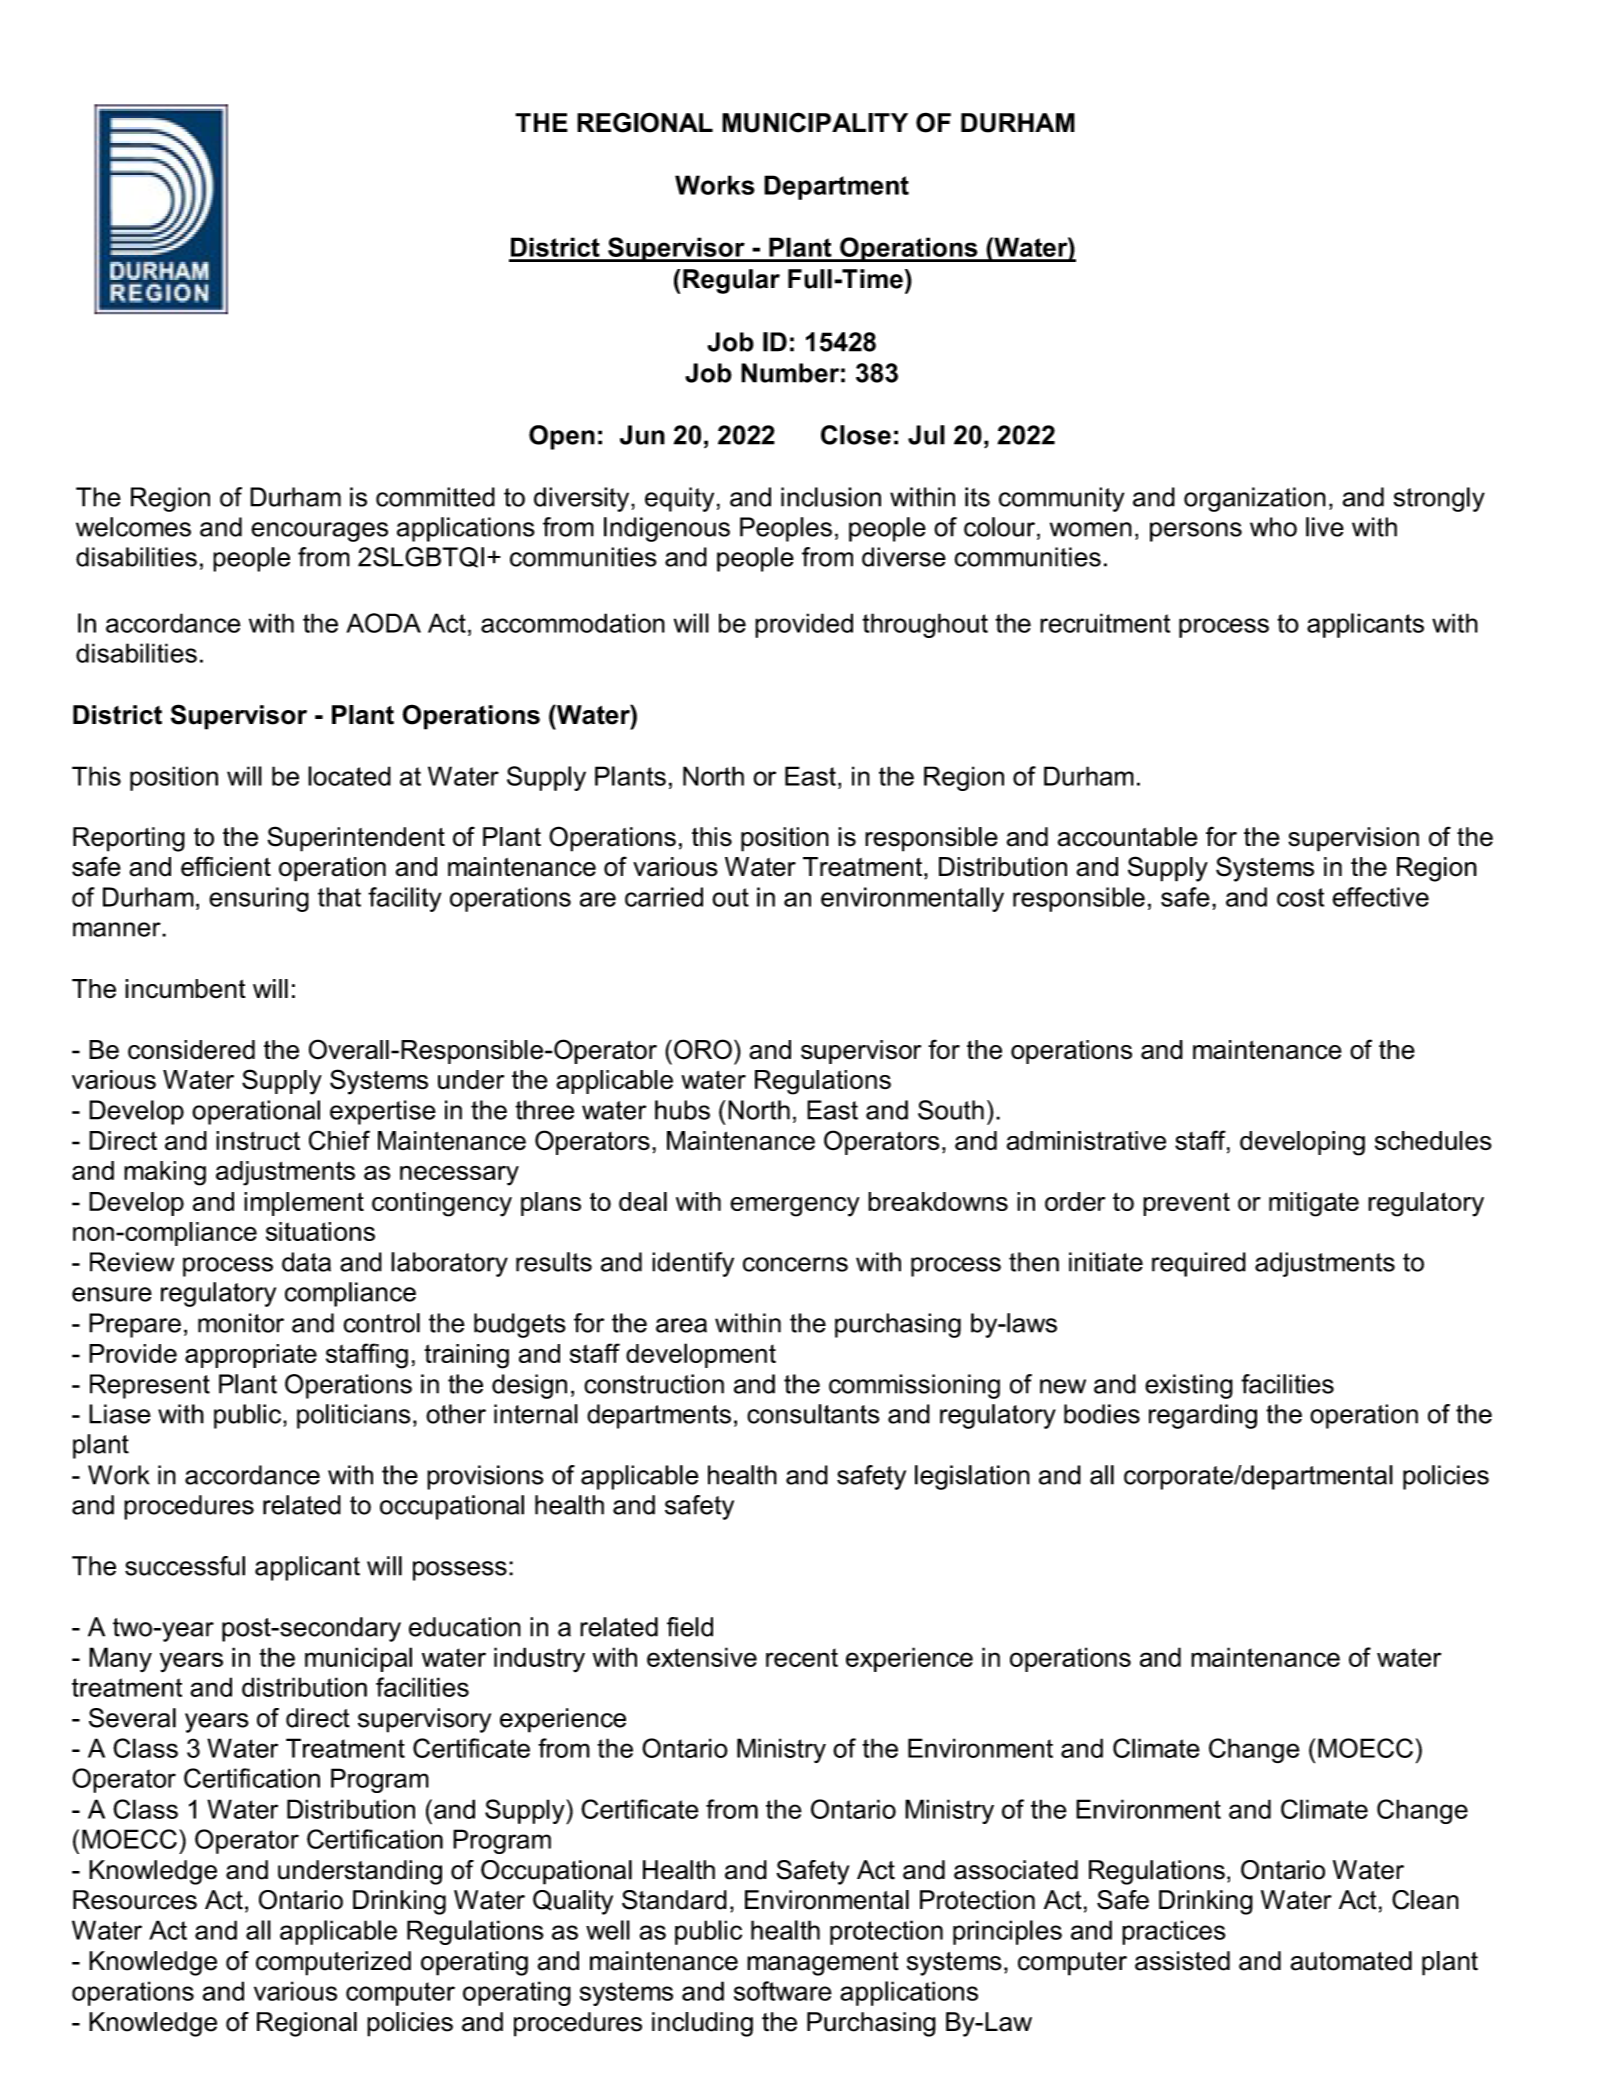 The height and width of the document is (2082, 1609). Describe the element at coordinates (1255, 499) in the document. I see `organization` at that location.
